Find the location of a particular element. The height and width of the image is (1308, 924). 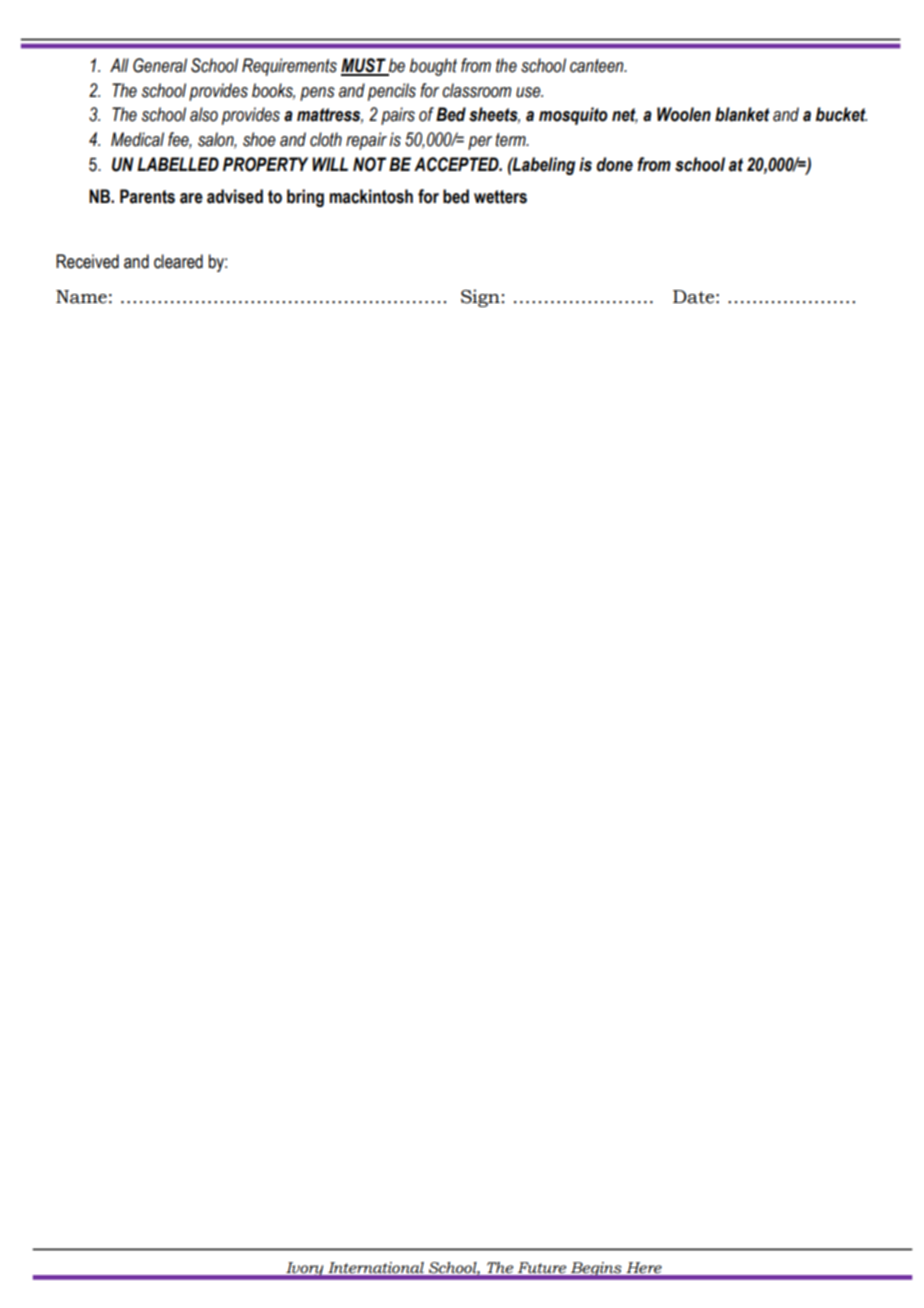

mackintosh is located at coordinates (371, 196).
